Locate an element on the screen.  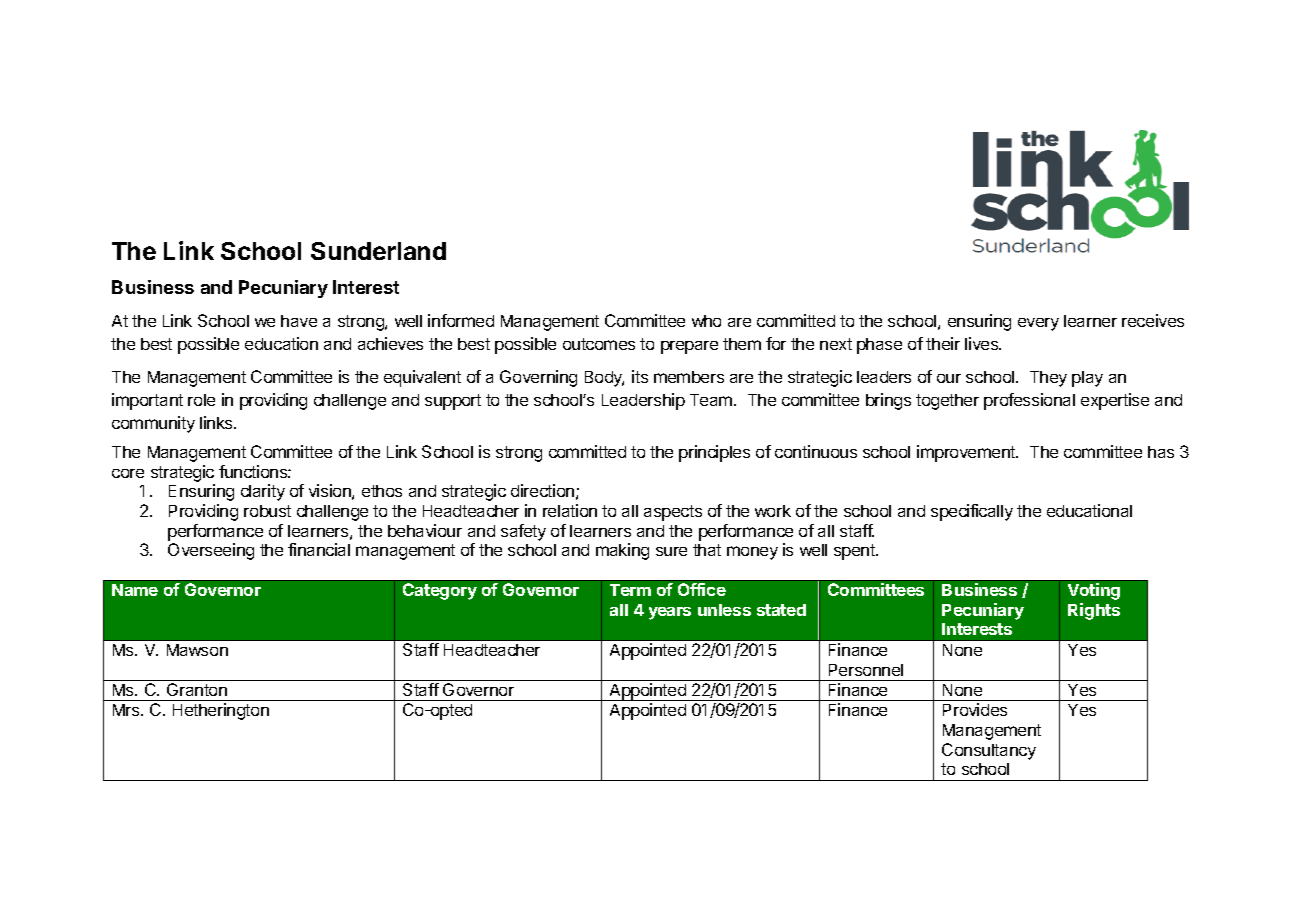
specifically is located at coordinates (972, 512).
